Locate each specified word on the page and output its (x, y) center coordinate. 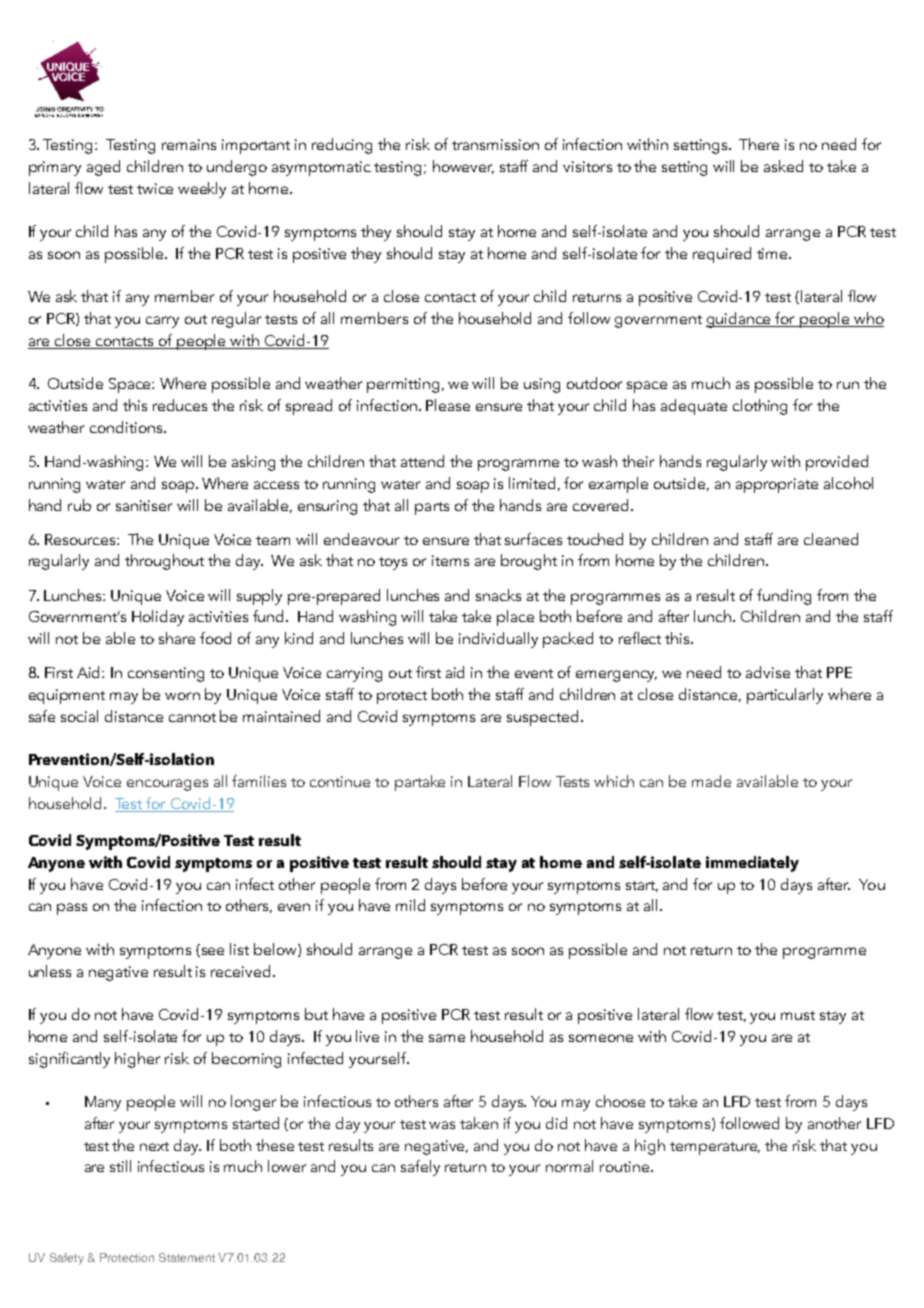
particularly (785, 696)
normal (569, 1166)
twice (155, 188)
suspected (542, 718)
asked (783, 166)
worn (182, 696)
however (463, 167)
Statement (187, 1257)
